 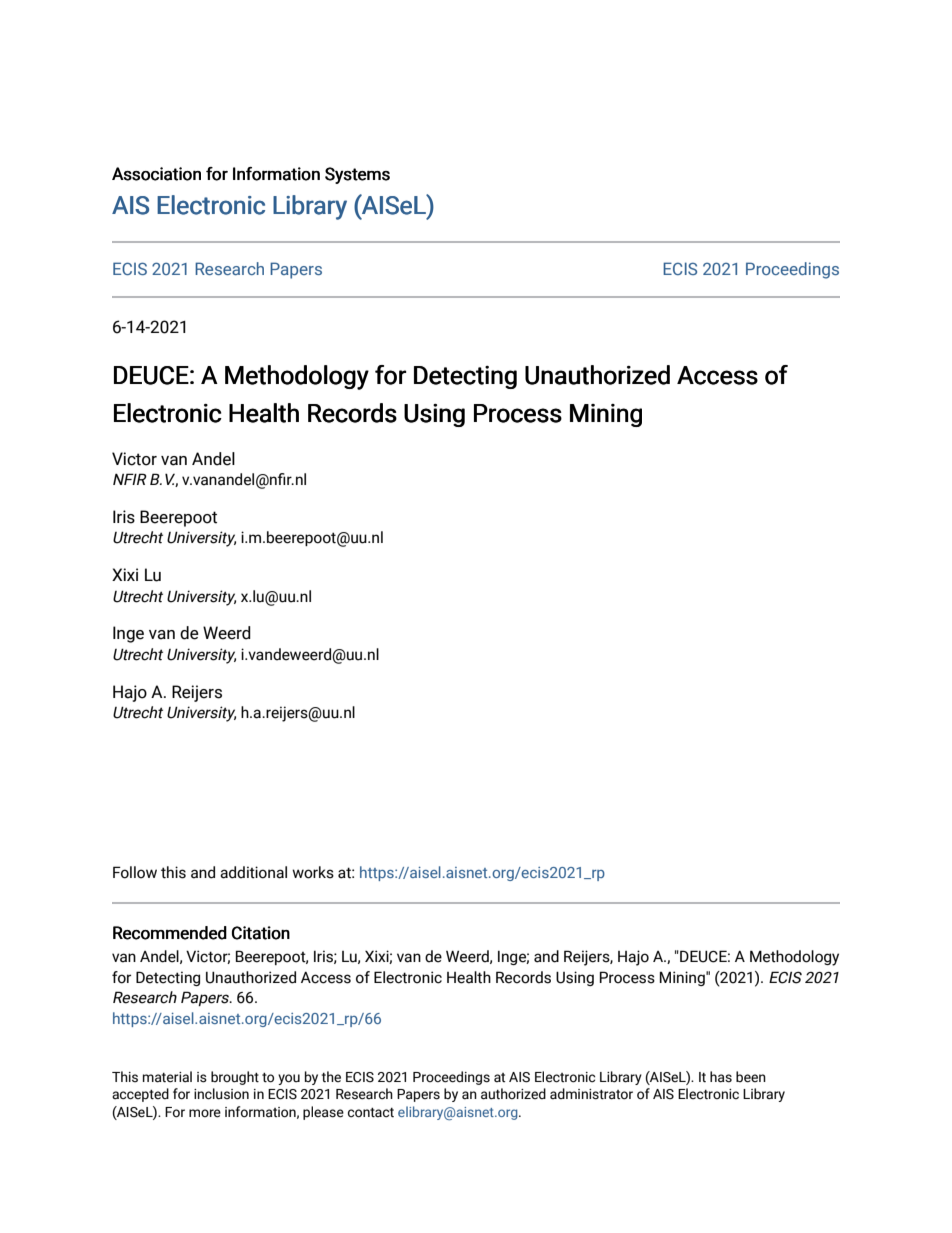 I want to click on Association, so click(x=156, y=174).
